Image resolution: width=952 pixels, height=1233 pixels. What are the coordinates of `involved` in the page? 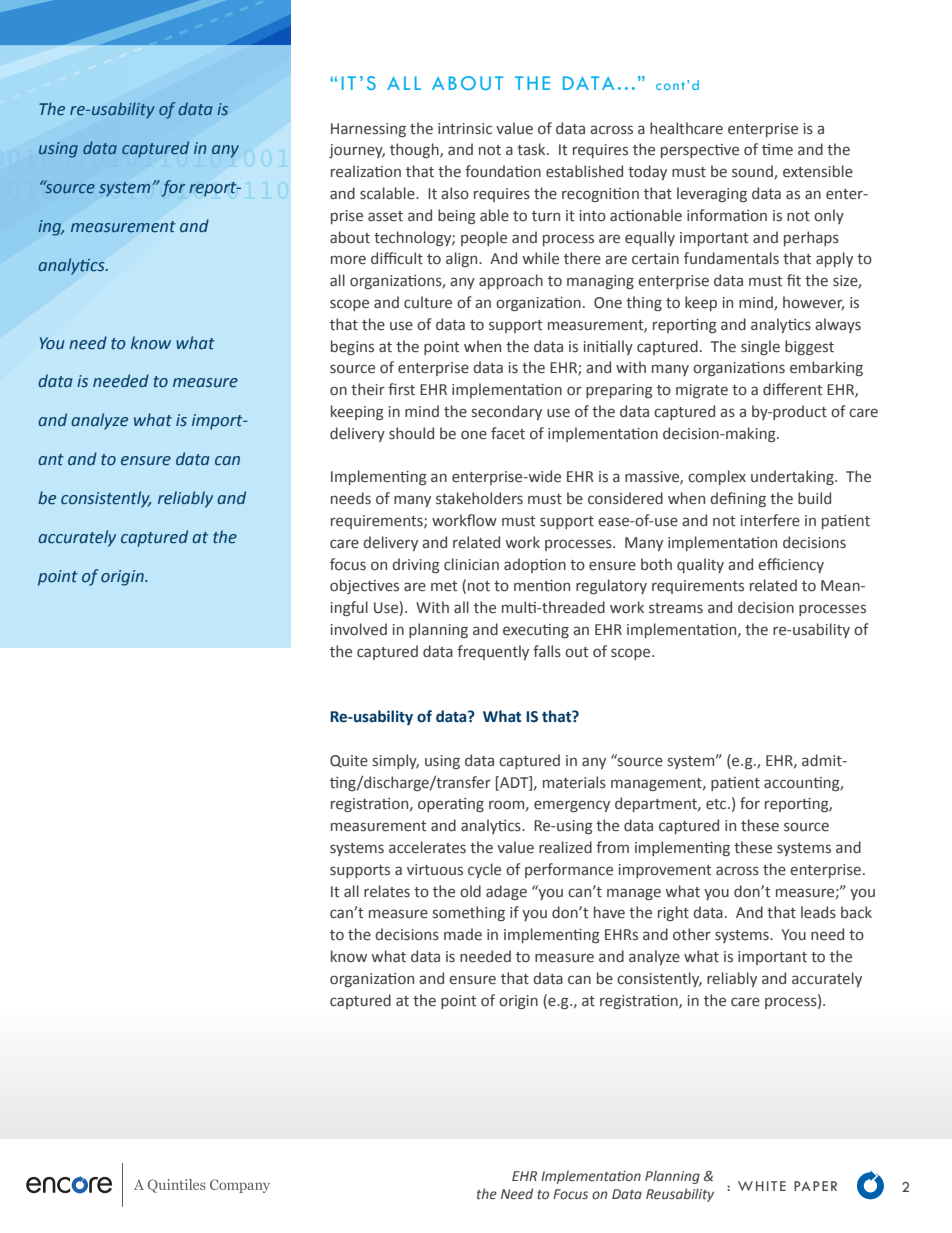 It's located at (359, 629).
